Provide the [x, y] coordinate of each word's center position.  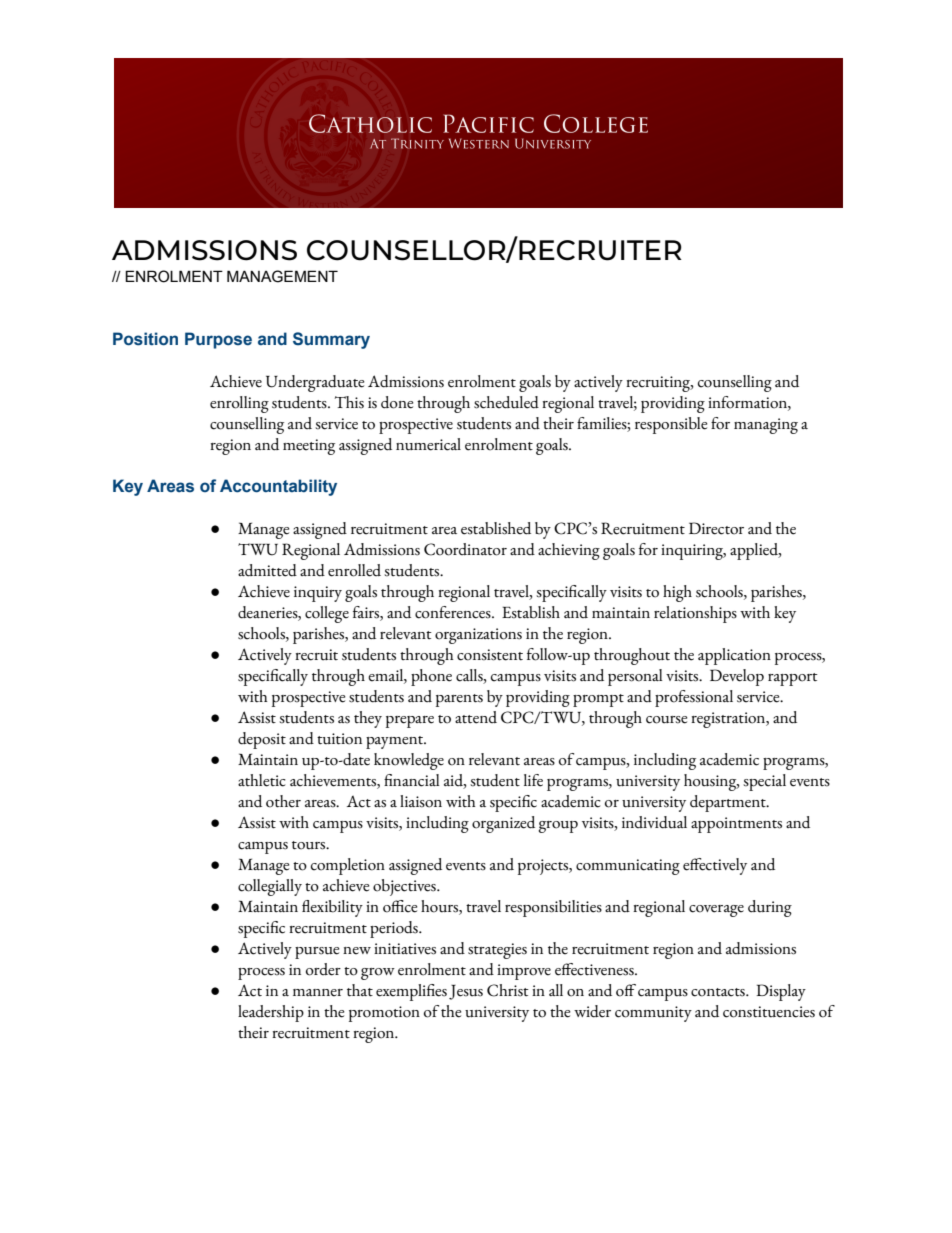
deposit [262, 740]
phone [431, 677]
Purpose [218, 340]
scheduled [506, 402]
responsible [671, 425]
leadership [271, 1013]
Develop [737, 677]
